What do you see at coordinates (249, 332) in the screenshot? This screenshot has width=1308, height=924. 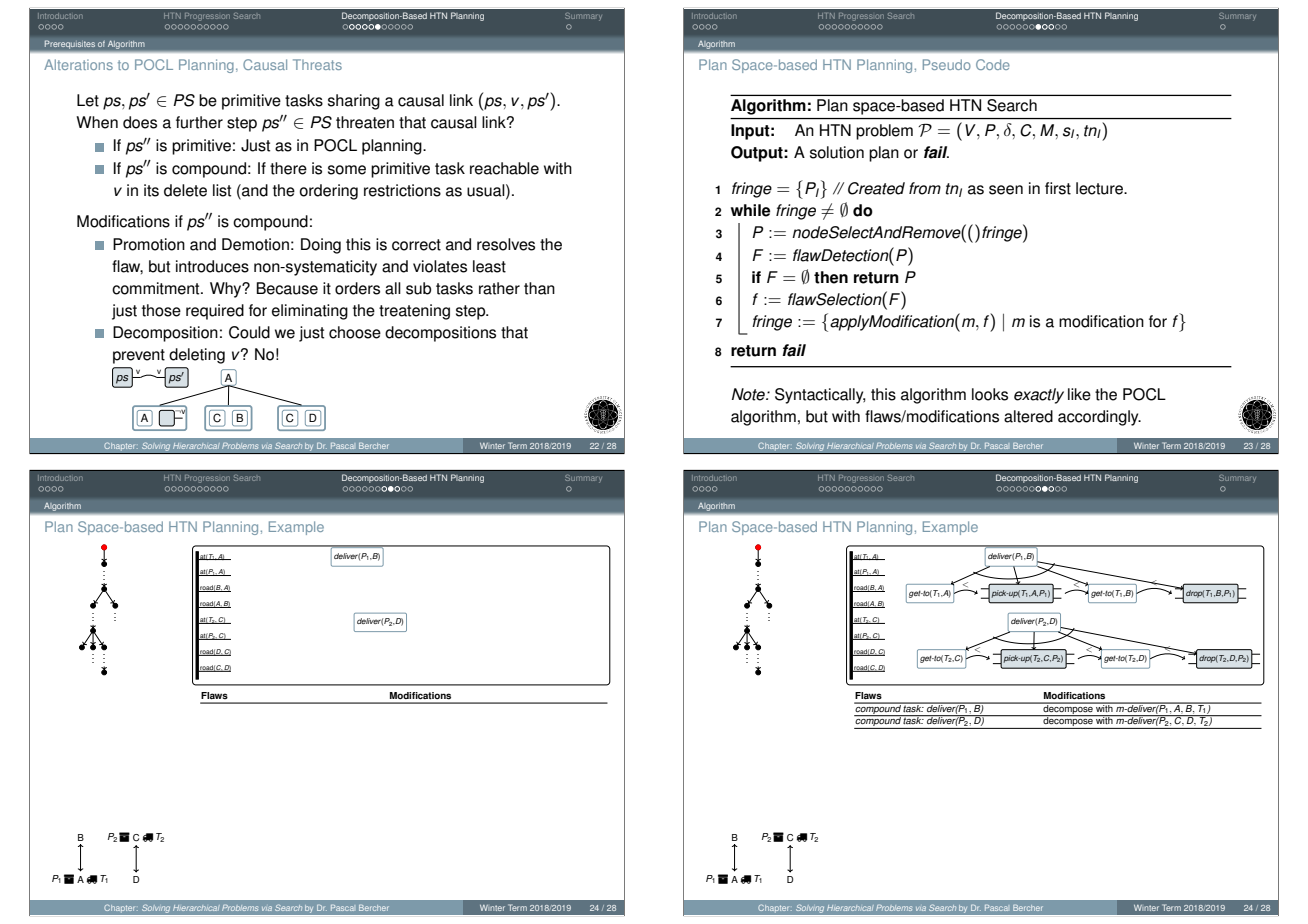 I see `Could` at bounding box center [249, 332].
